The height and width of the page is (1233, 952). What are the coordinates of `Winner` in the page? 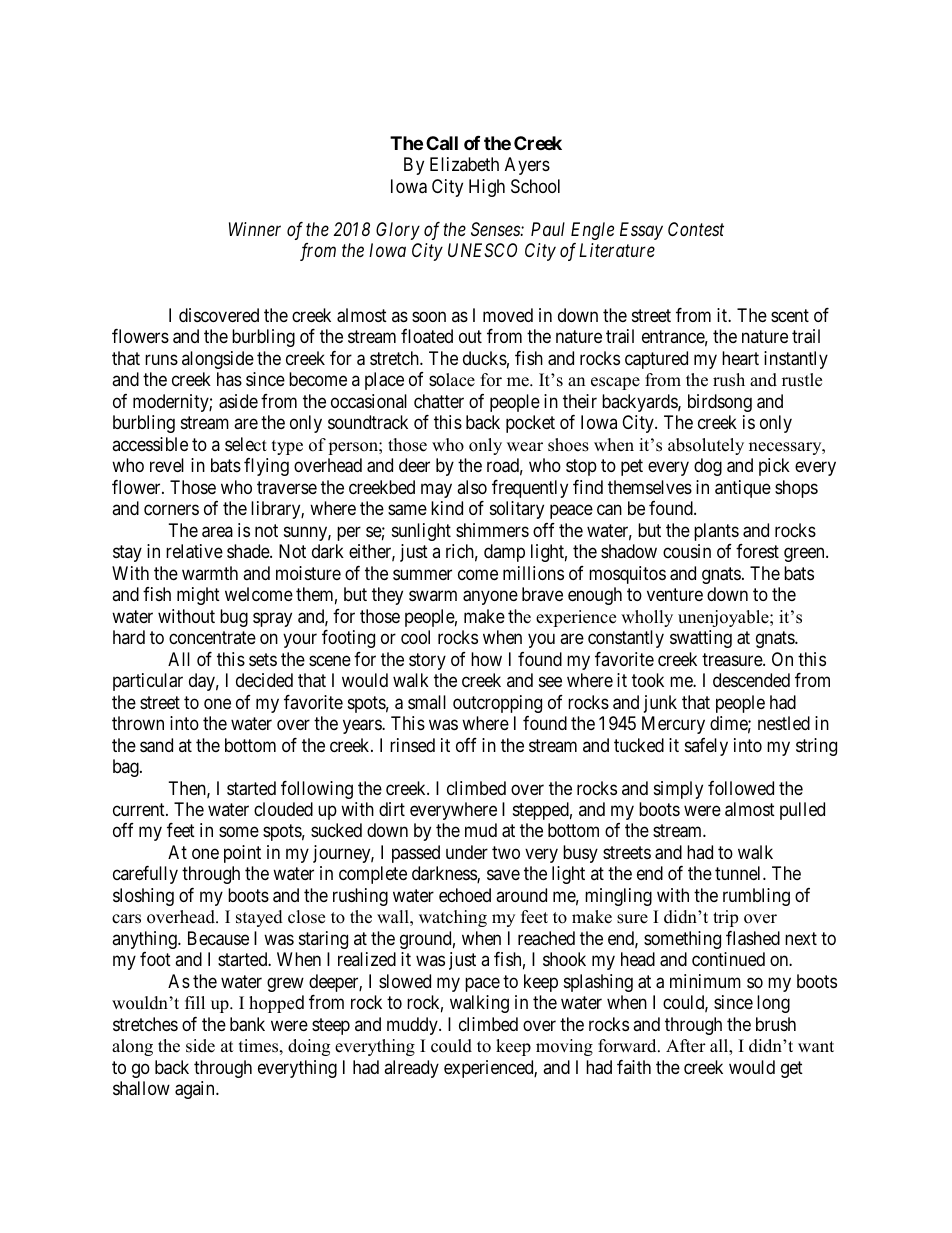 It's located at (255, 229).
